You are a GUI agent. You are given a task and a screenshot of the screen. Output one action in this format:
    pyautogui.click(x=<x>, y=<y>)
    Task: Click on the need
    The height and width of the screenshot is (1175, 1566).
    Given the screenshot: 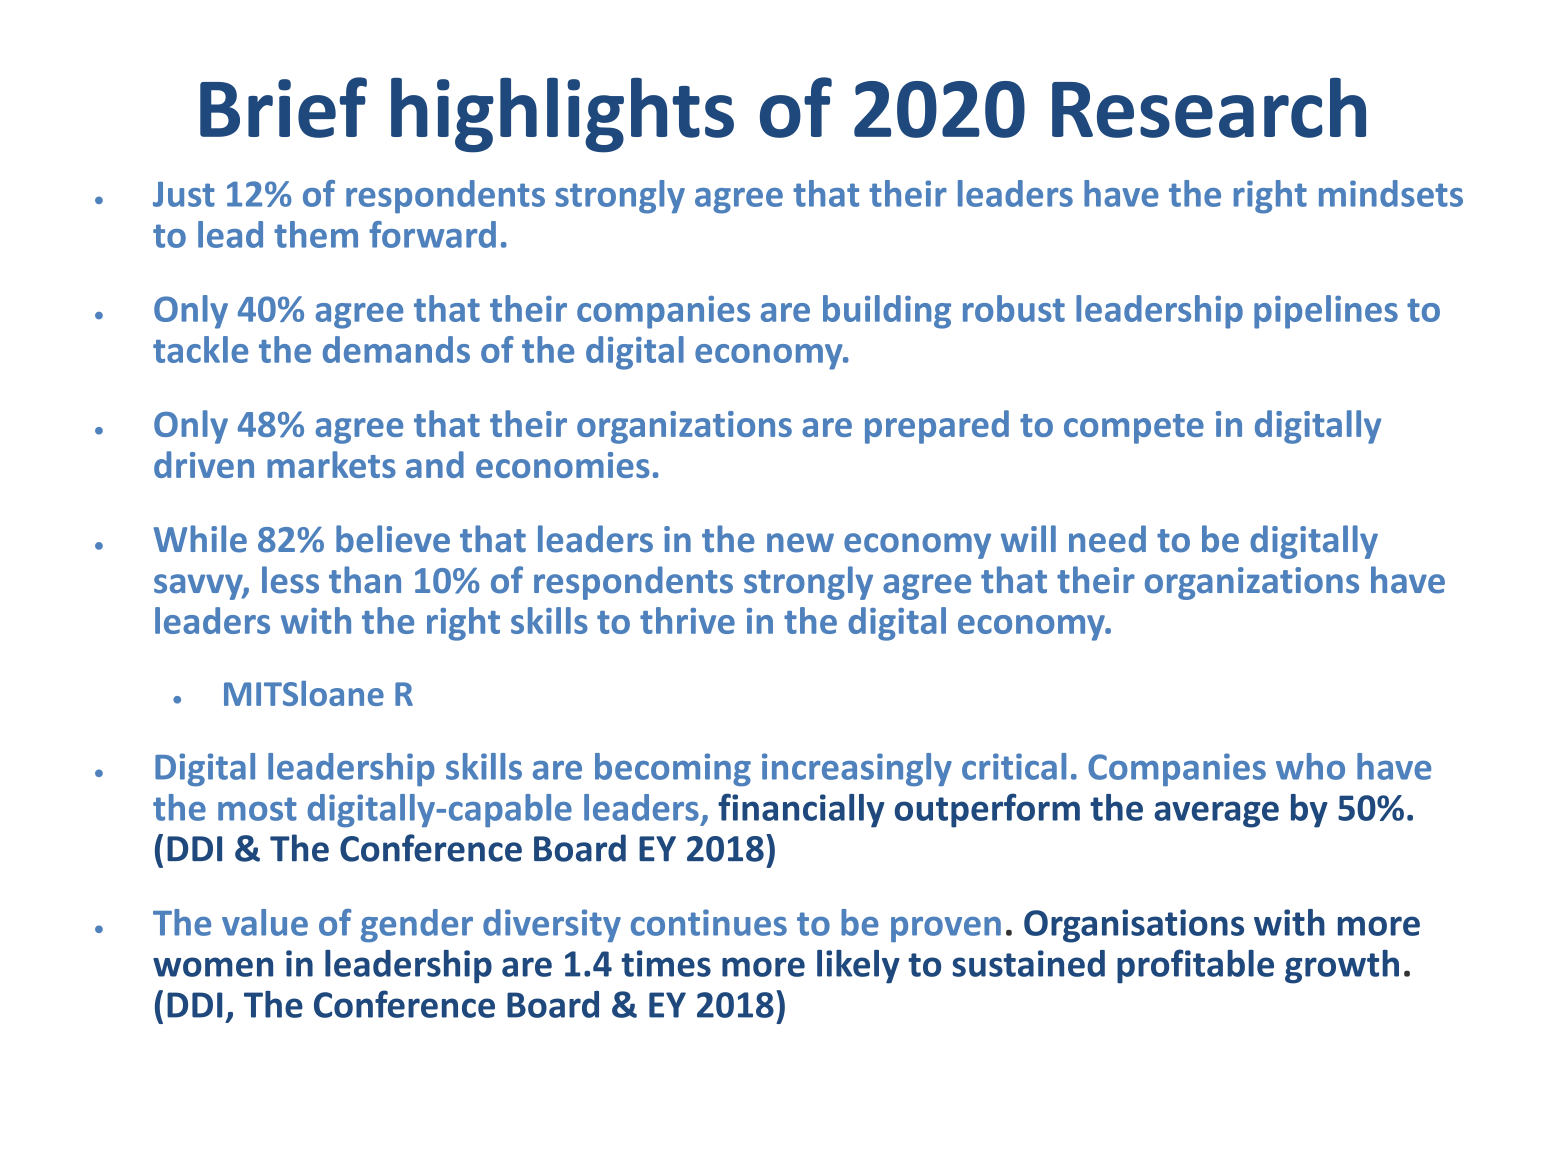 What is the action you would take?
    pyautogui.click(x=1107, y=539)
